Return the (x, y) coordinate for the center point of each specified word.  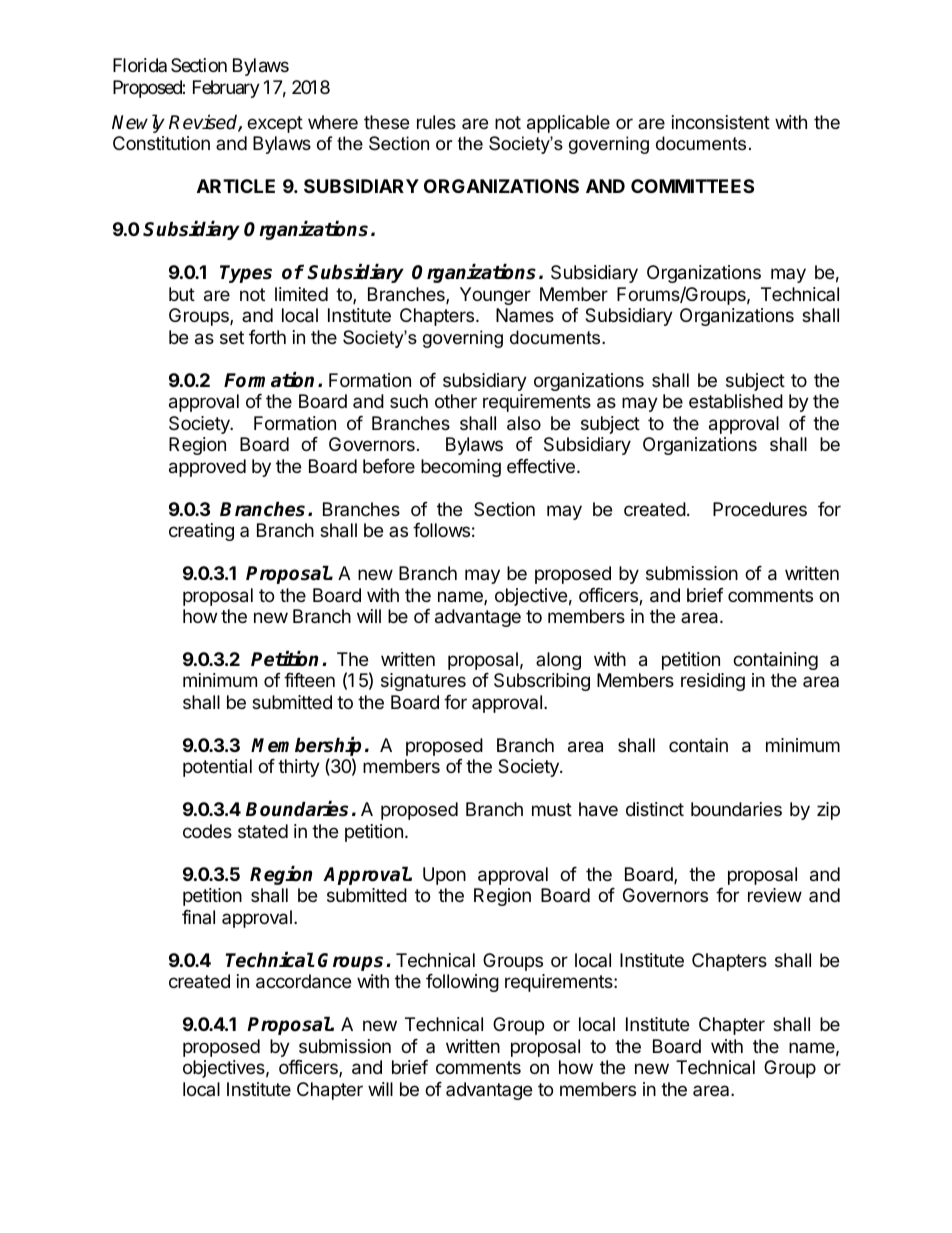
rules (436, 122)
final (198, 917)
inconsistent (721, 122)
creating (201, 532)
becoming (461, 468)
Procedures (760, 509)
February (226, 89)
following (462, 983)
